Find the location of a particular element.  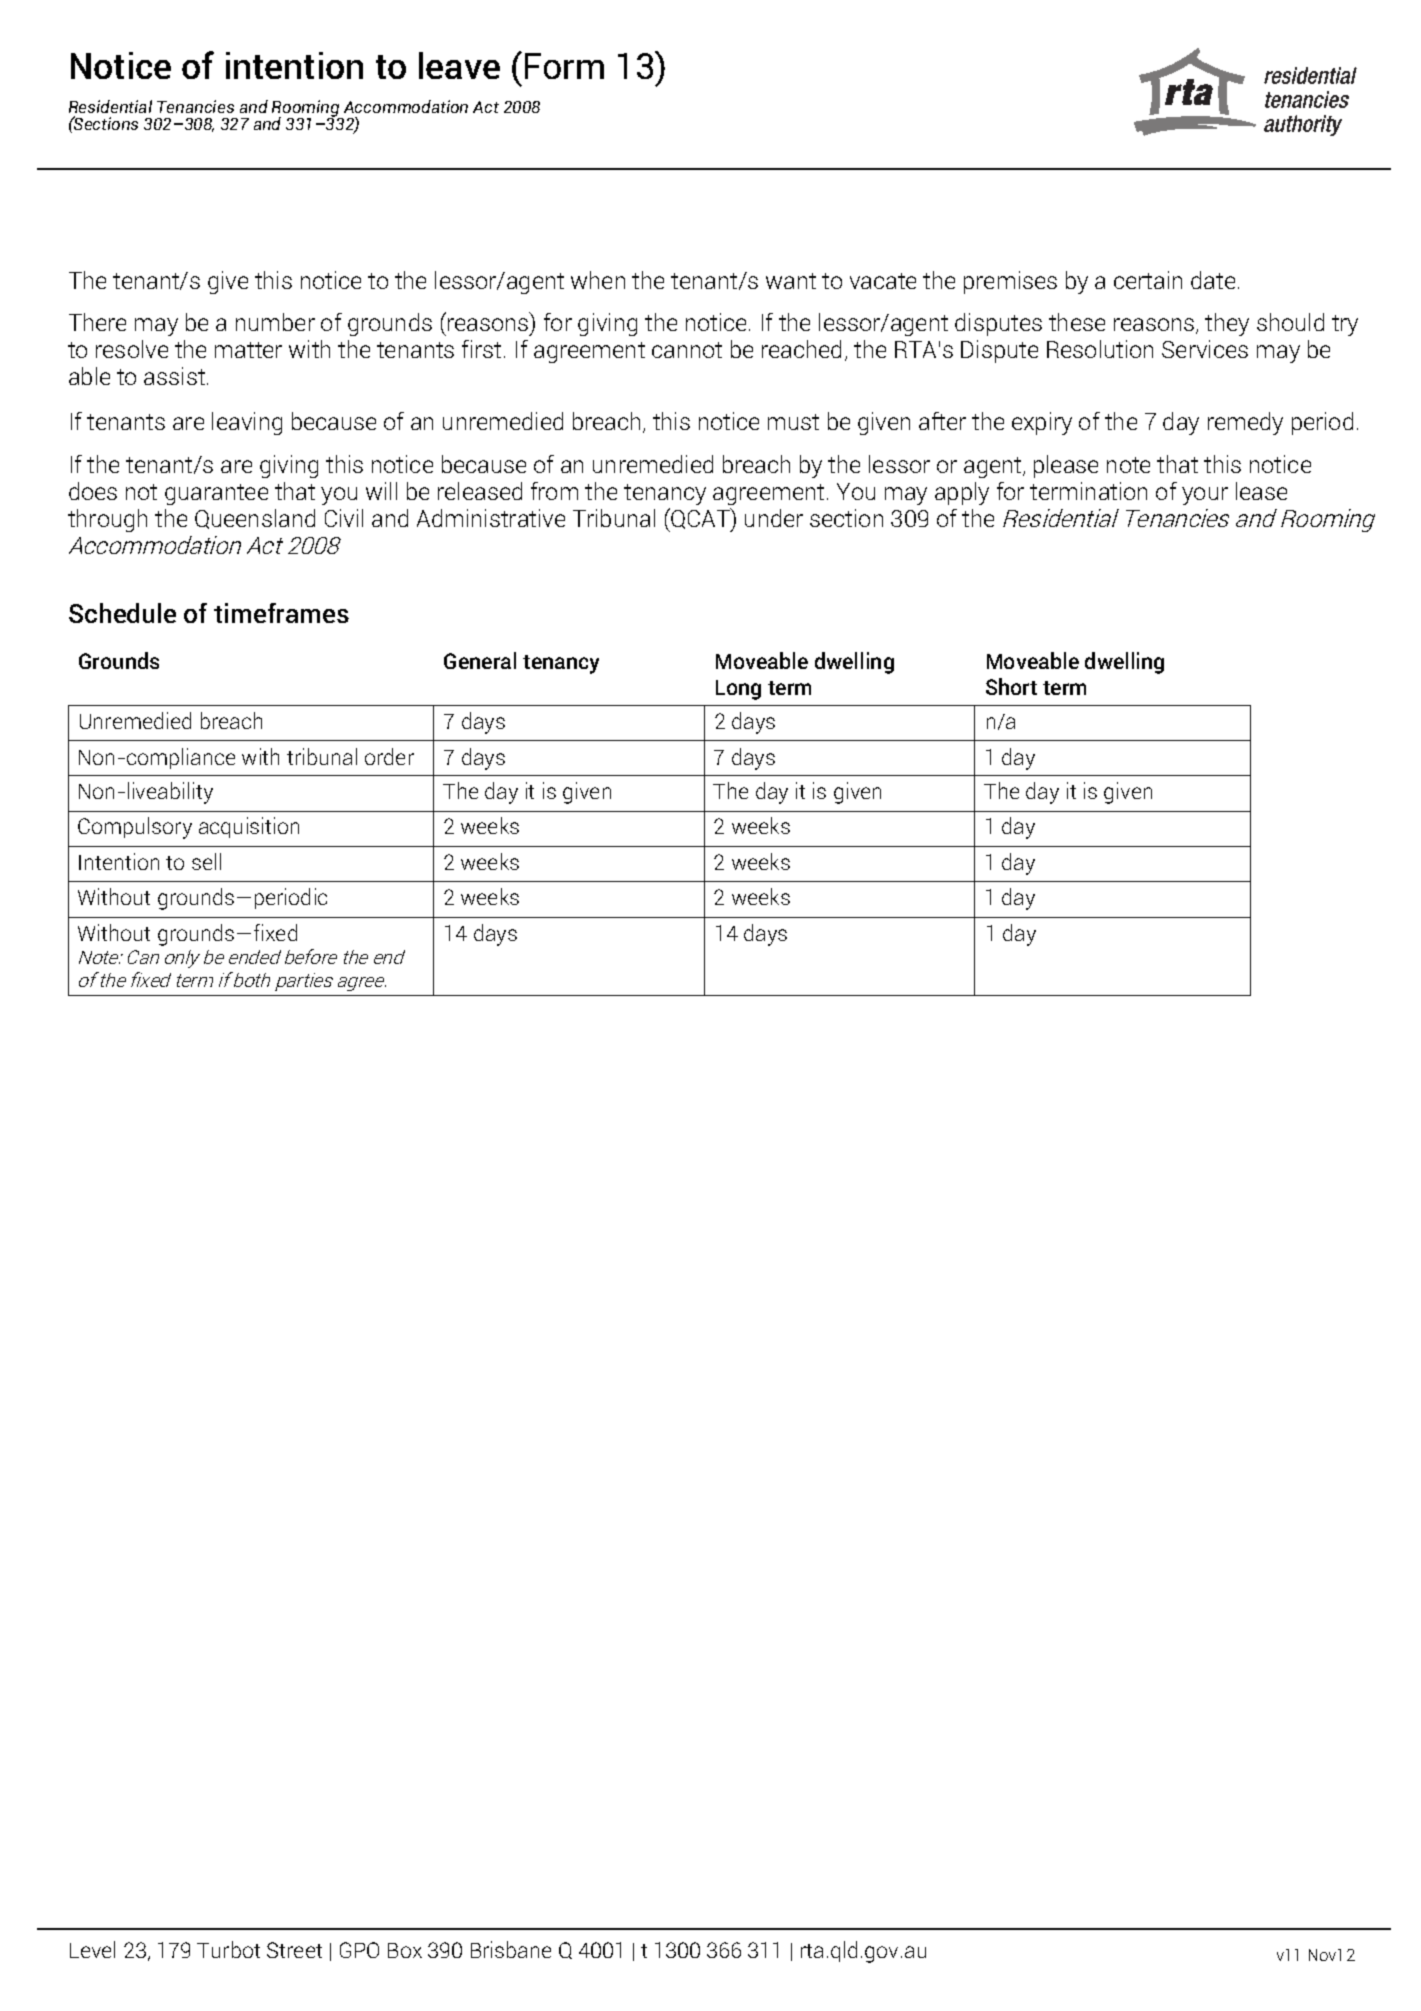

sell is located at coordinates (206, 861).
